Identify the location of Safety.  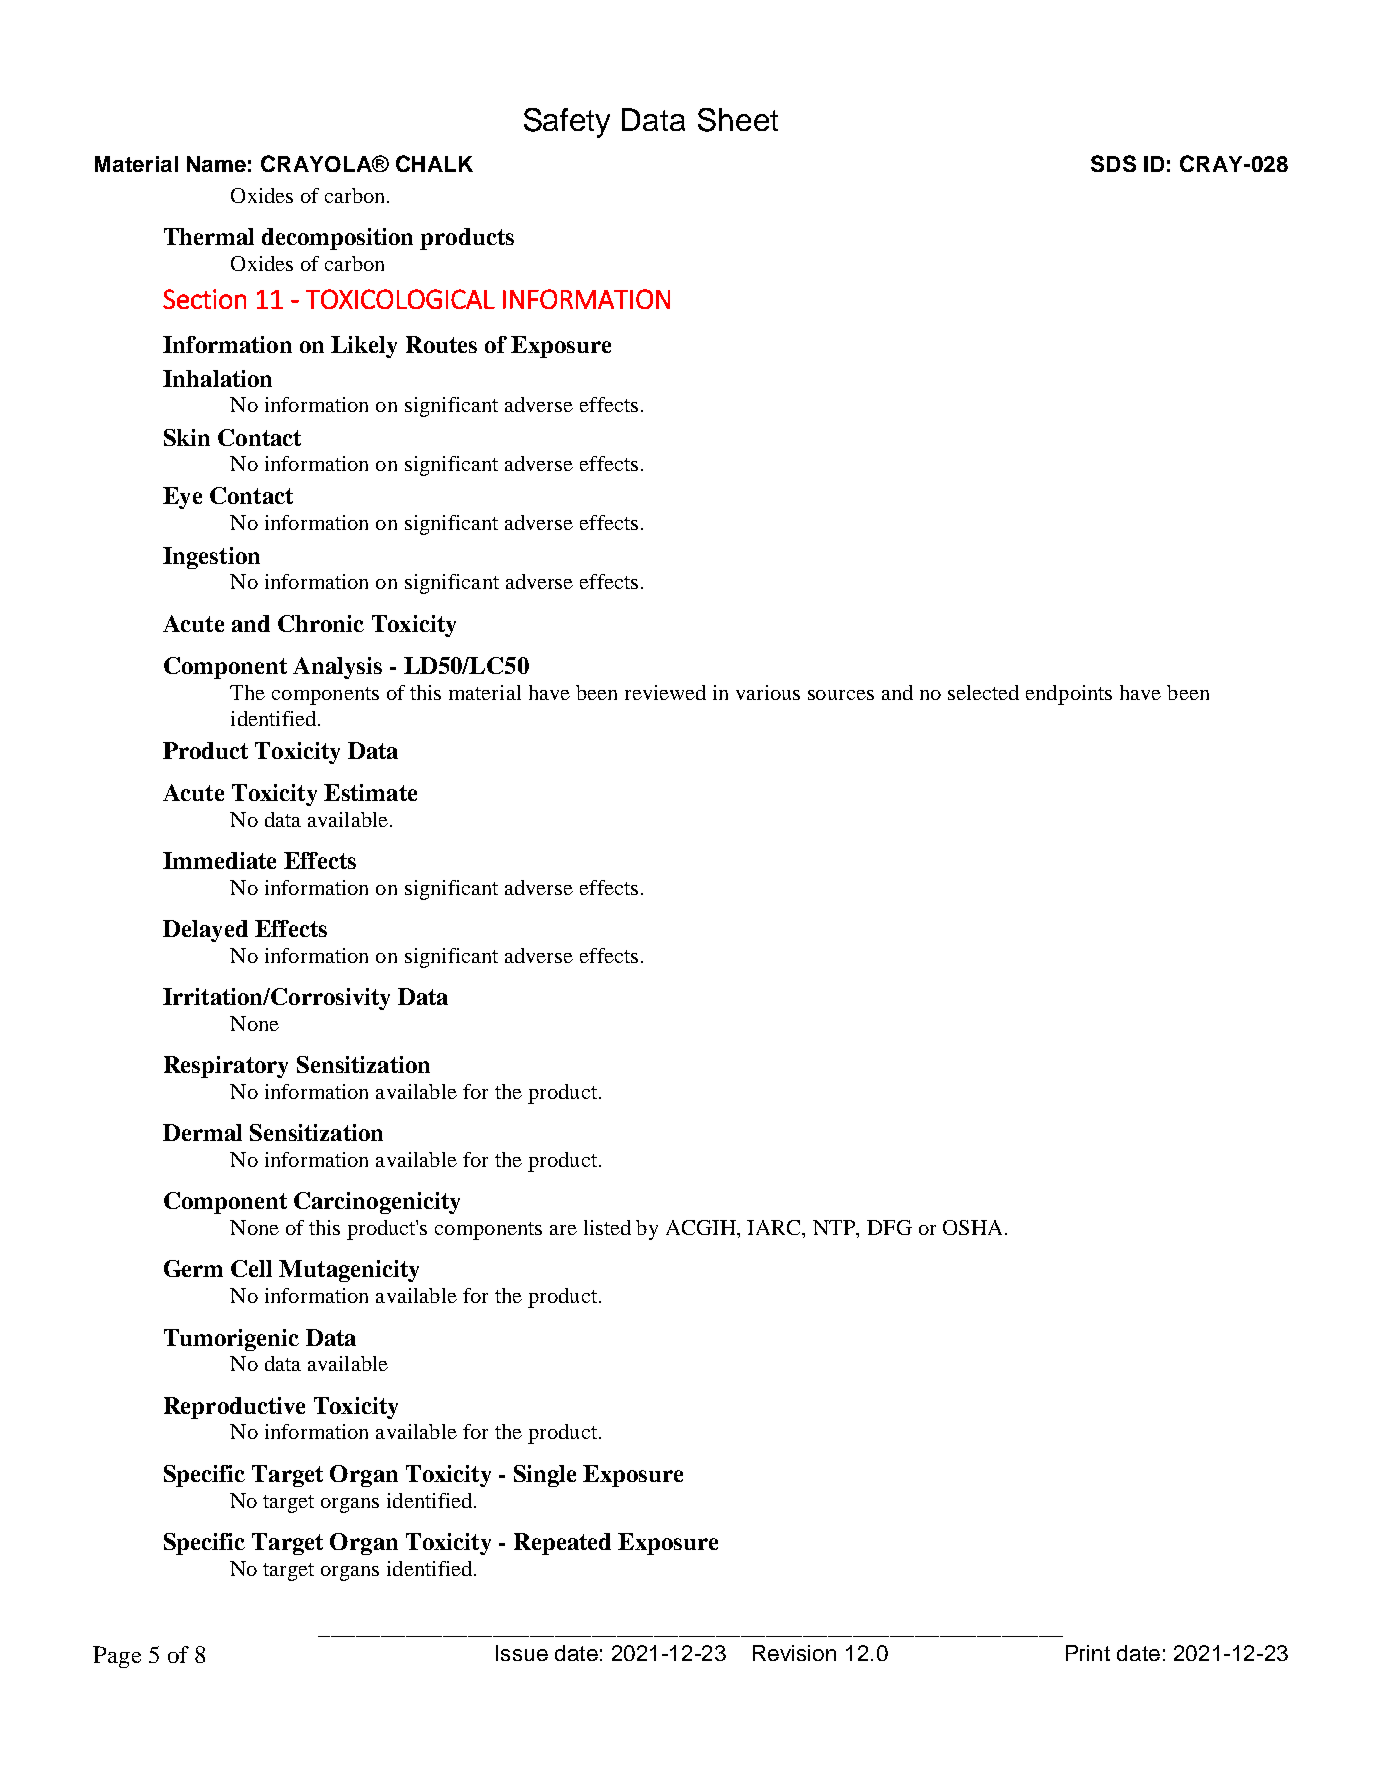
(567, 123).
